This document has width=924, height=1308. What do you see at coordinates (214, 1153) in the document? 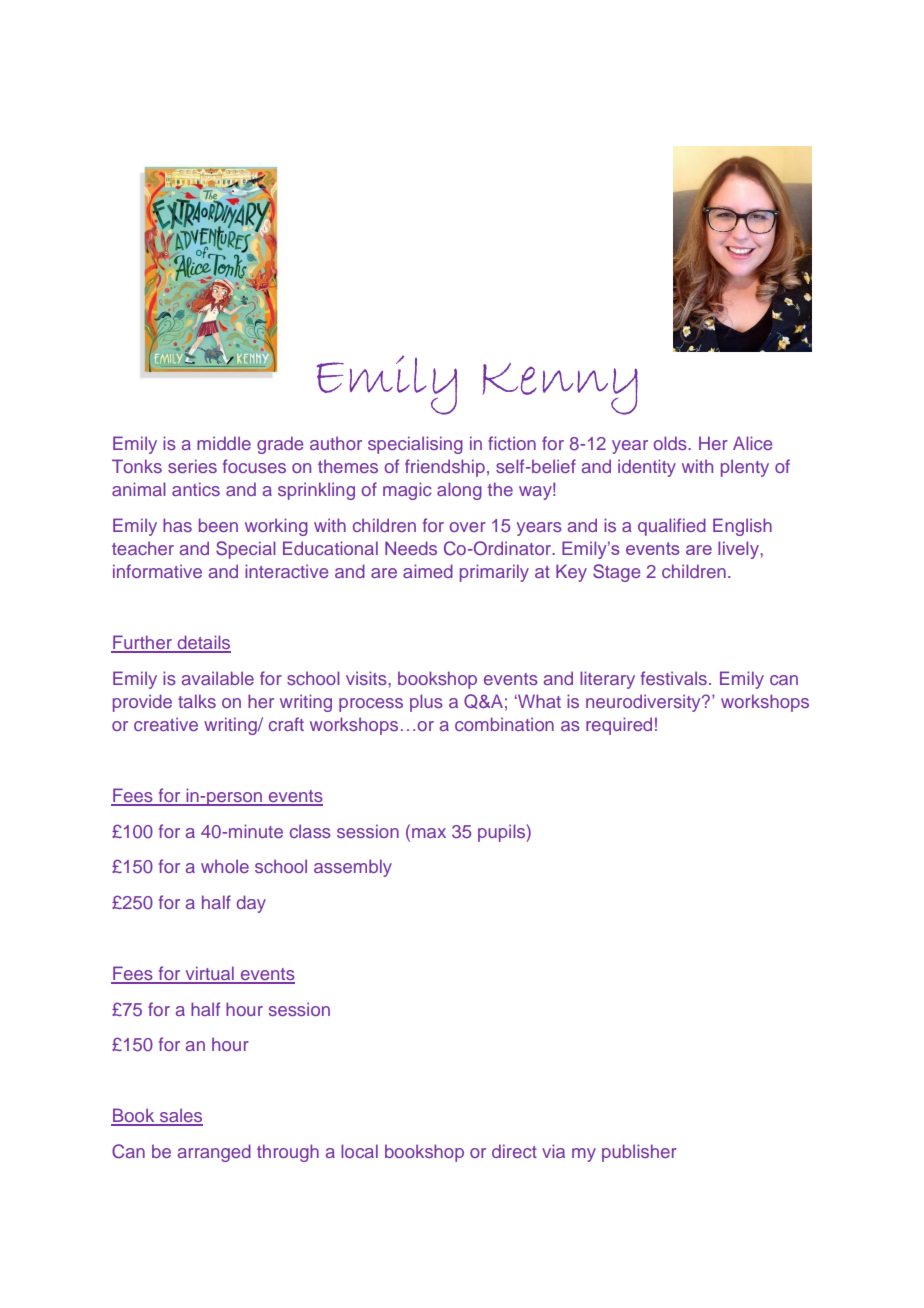
I see `arranged` at bounding box center [214, 1153].
